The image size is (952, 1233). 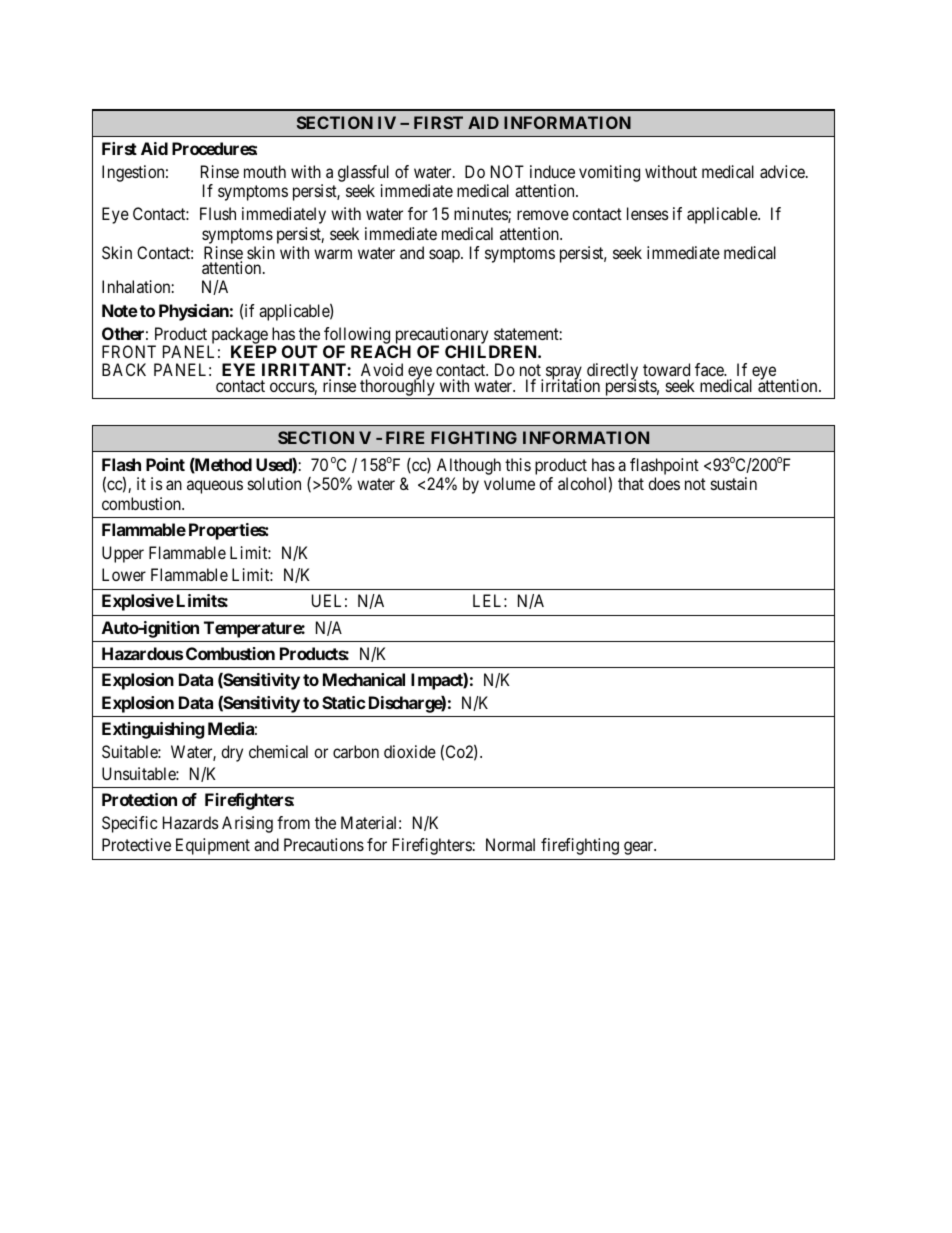 What do you see at coordinates (509, 483) in the page?
I see `volume` at bounding box center [509, 483].
